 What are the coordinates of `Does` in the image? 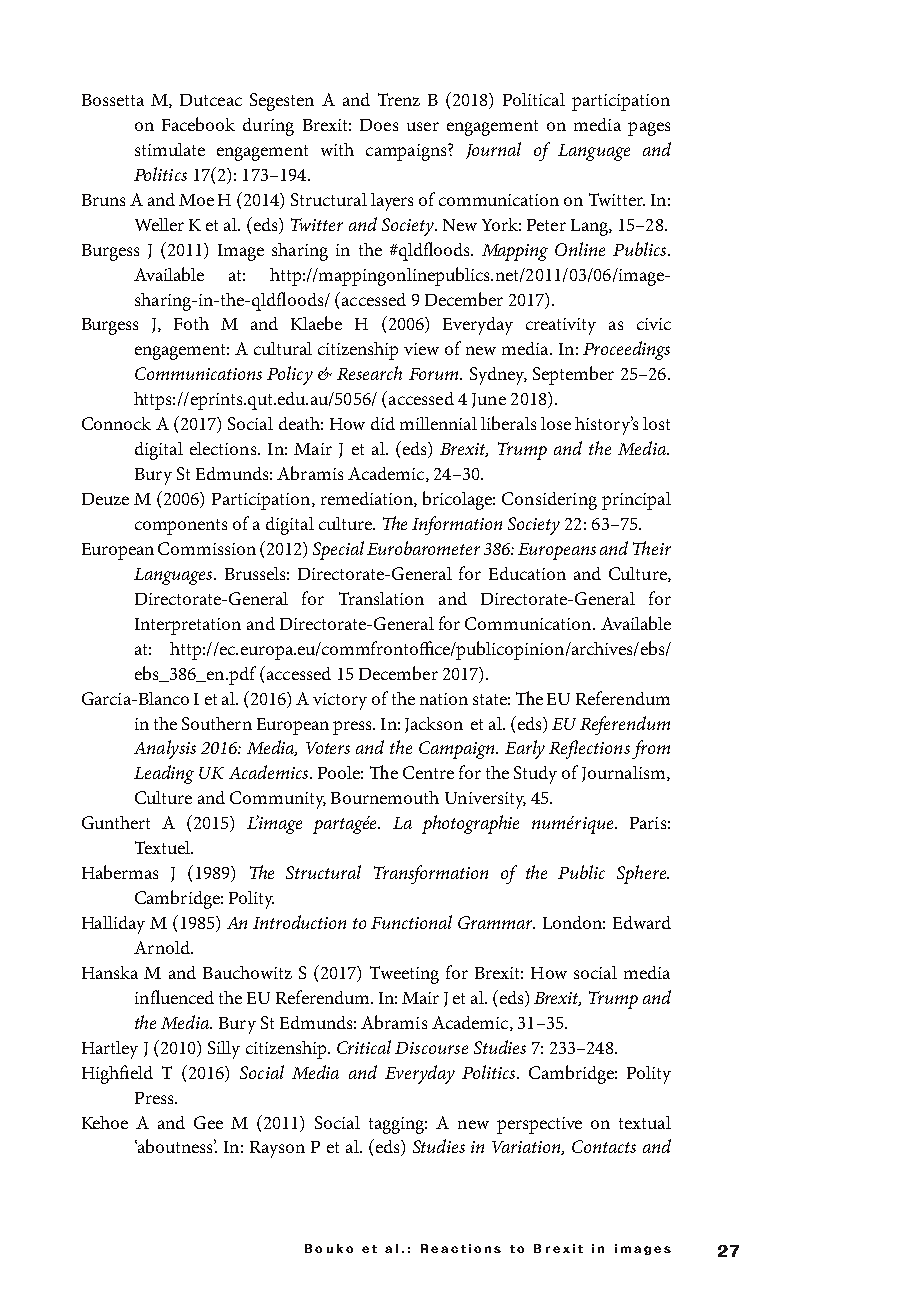 It's located at (379, 125).
